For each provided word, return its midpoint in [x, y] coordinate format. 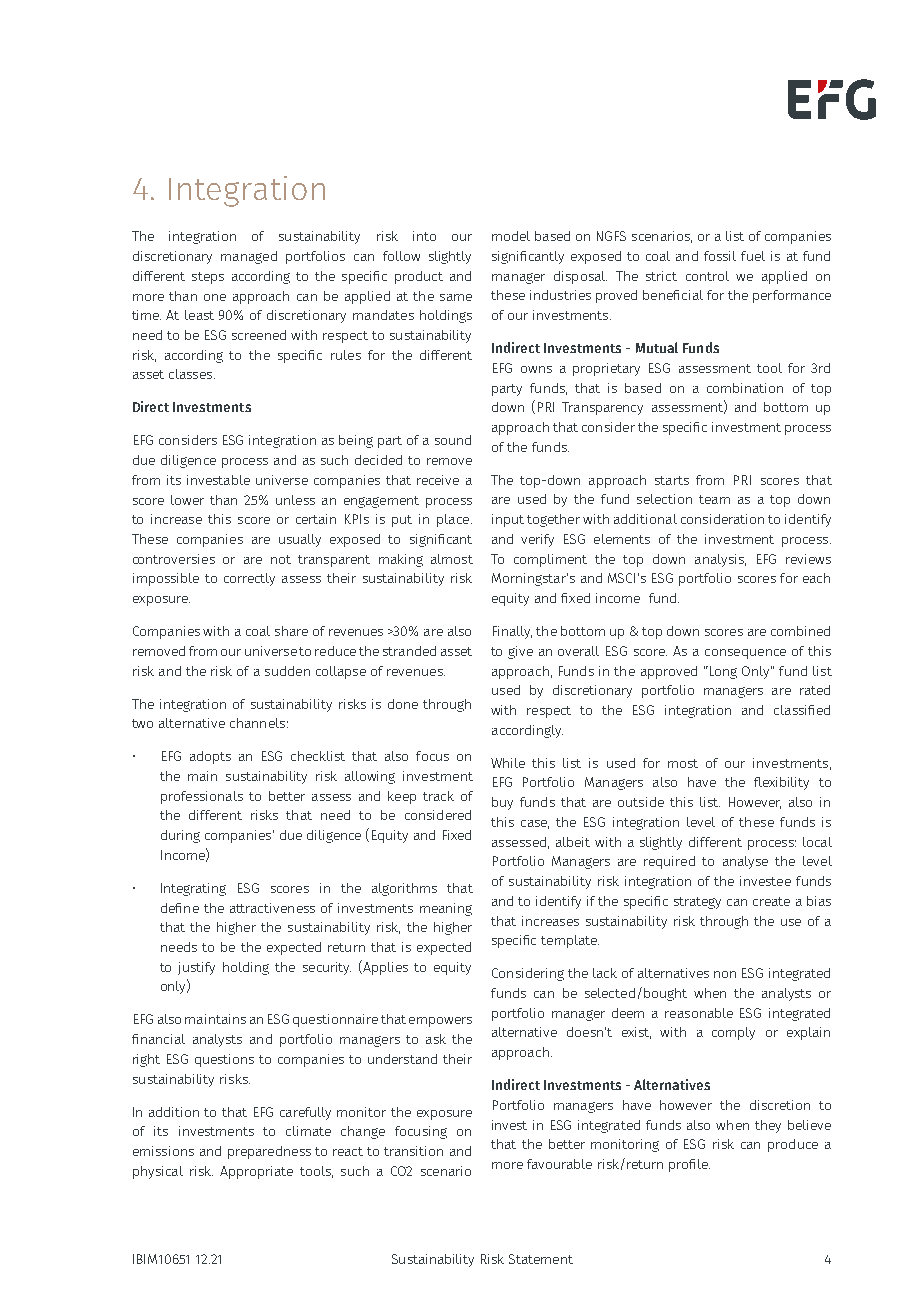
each [816, 578]
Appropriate [256, 1172]
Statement [541, 1259]
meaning [446, 909]
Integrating [193, 889]
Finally [512, 632]
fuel [753, 256]
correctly [249, 579]
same [456, 297]
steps [208, 278]
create [771, 901]
